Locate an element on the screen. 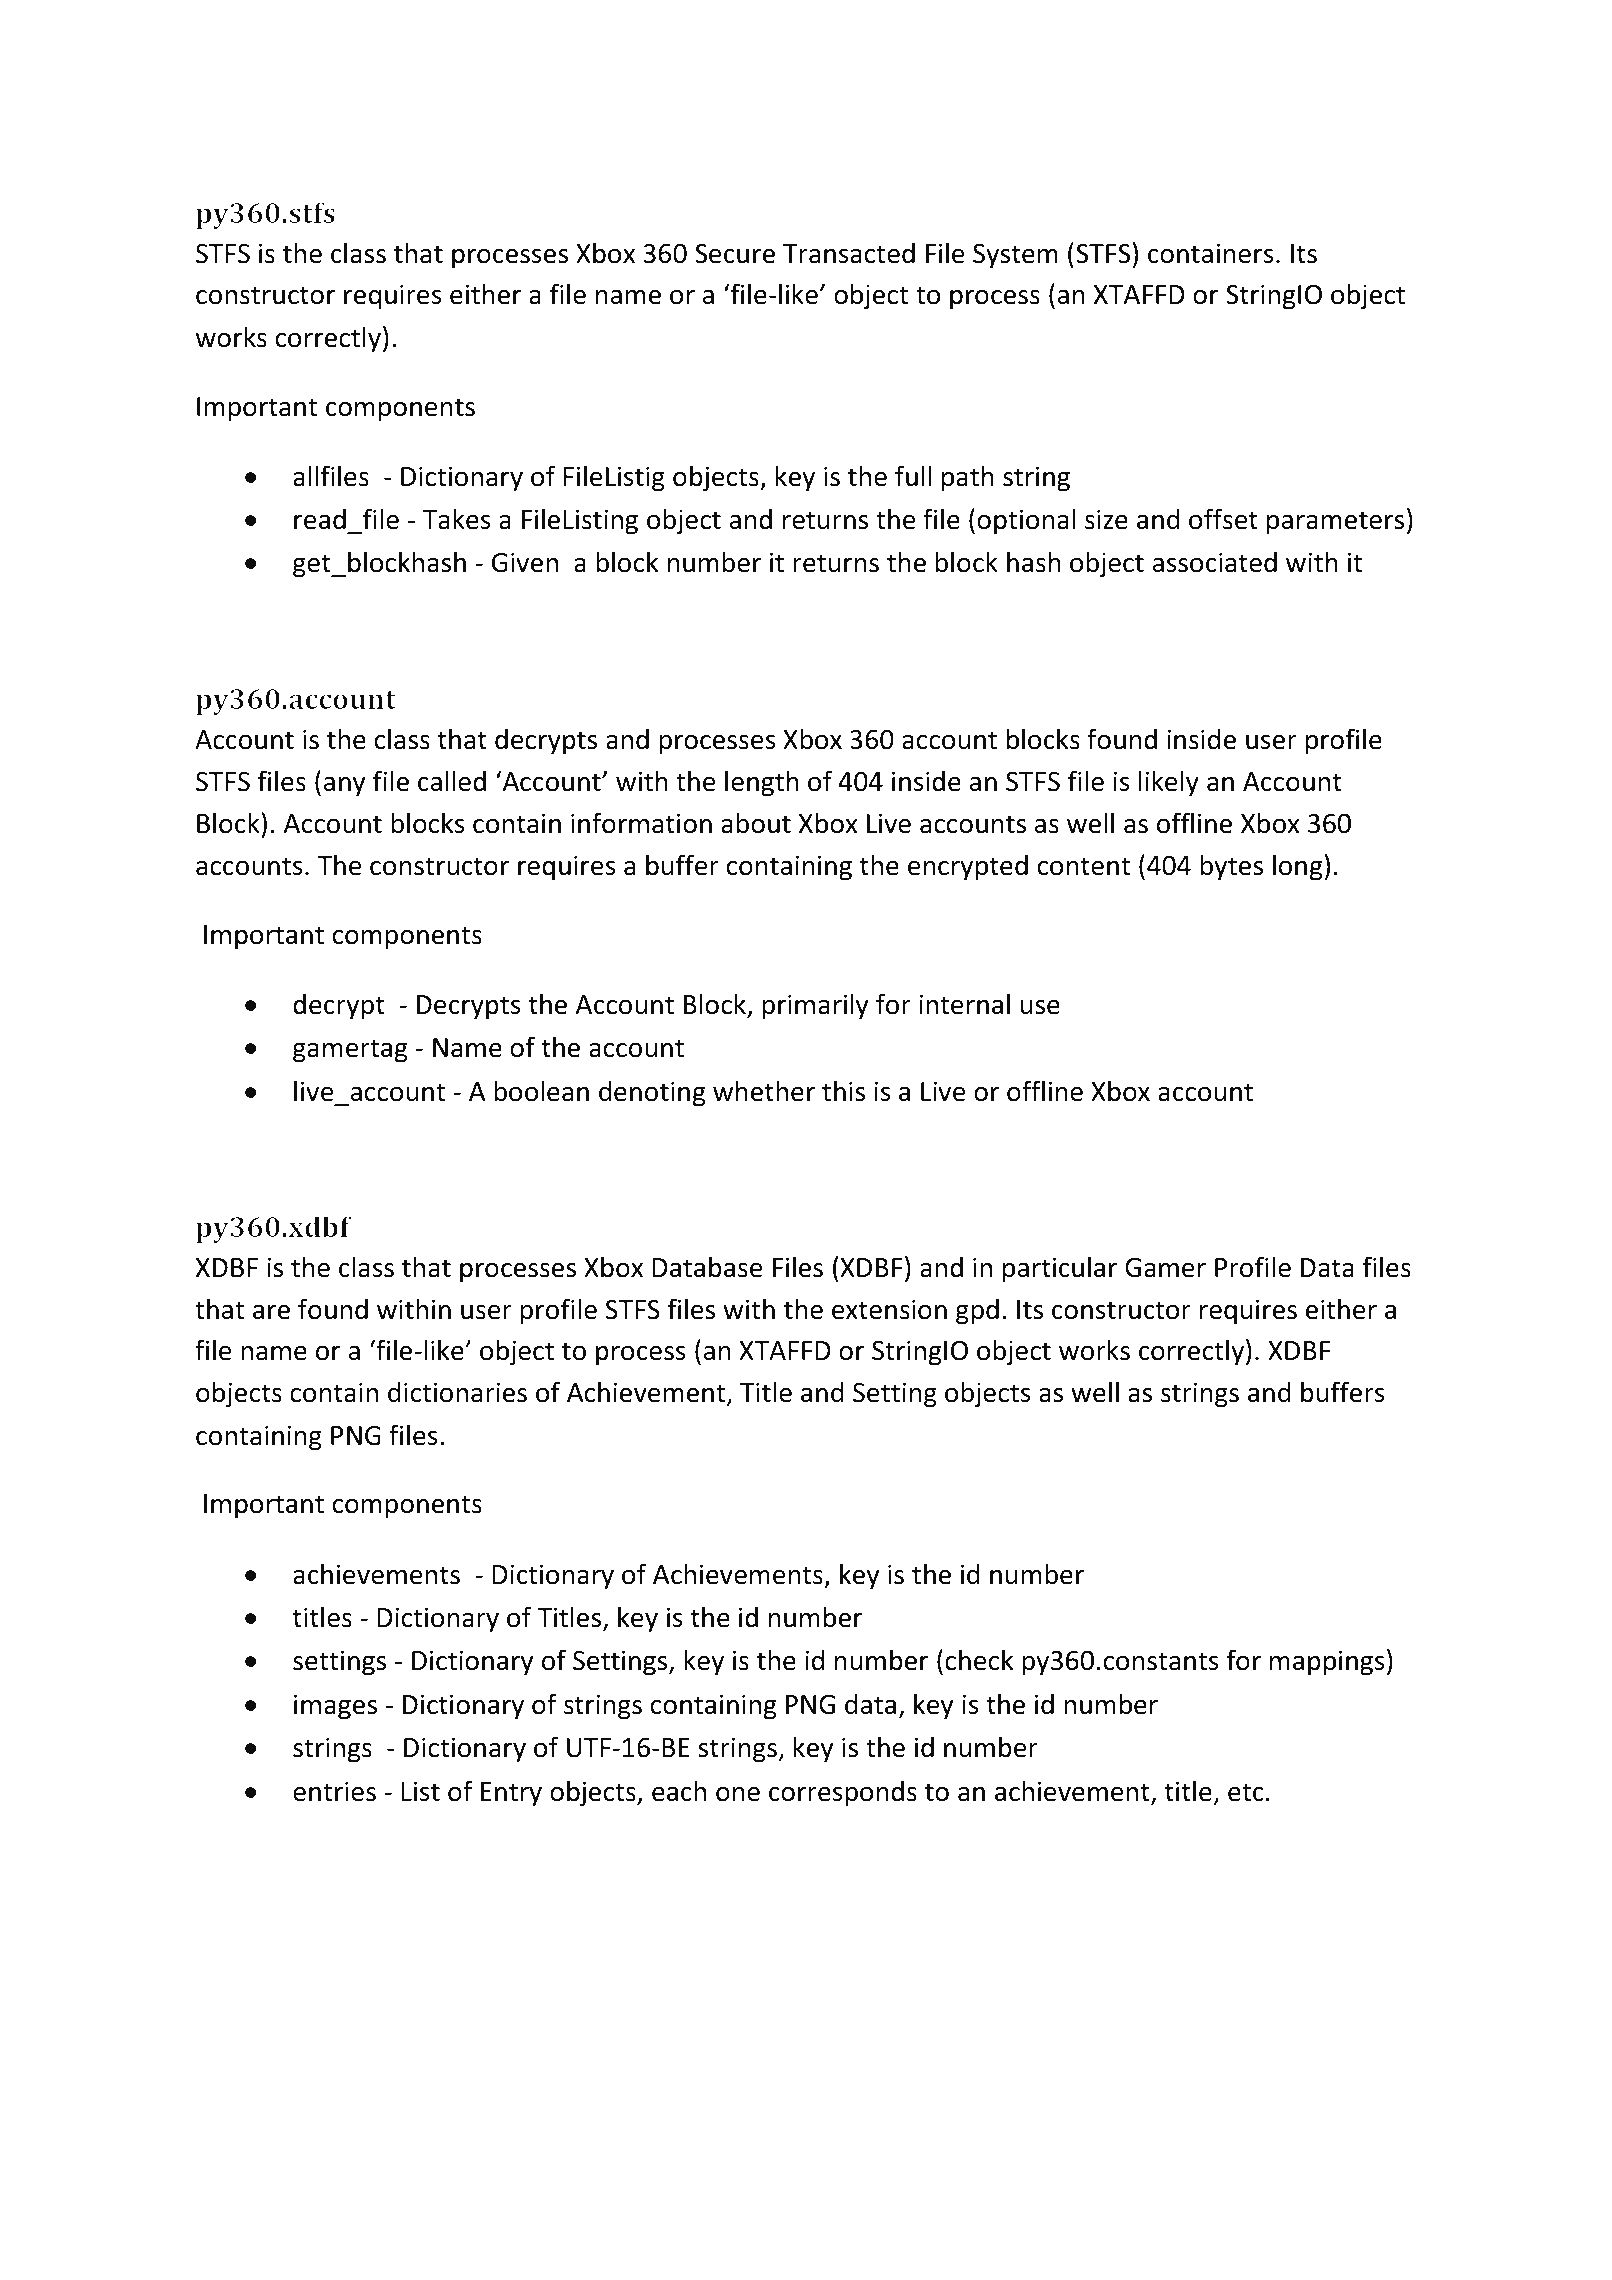 Image resolution: width=1612 pixels, height=2280 pixels. whether is located at coordinates (764, 1091).
